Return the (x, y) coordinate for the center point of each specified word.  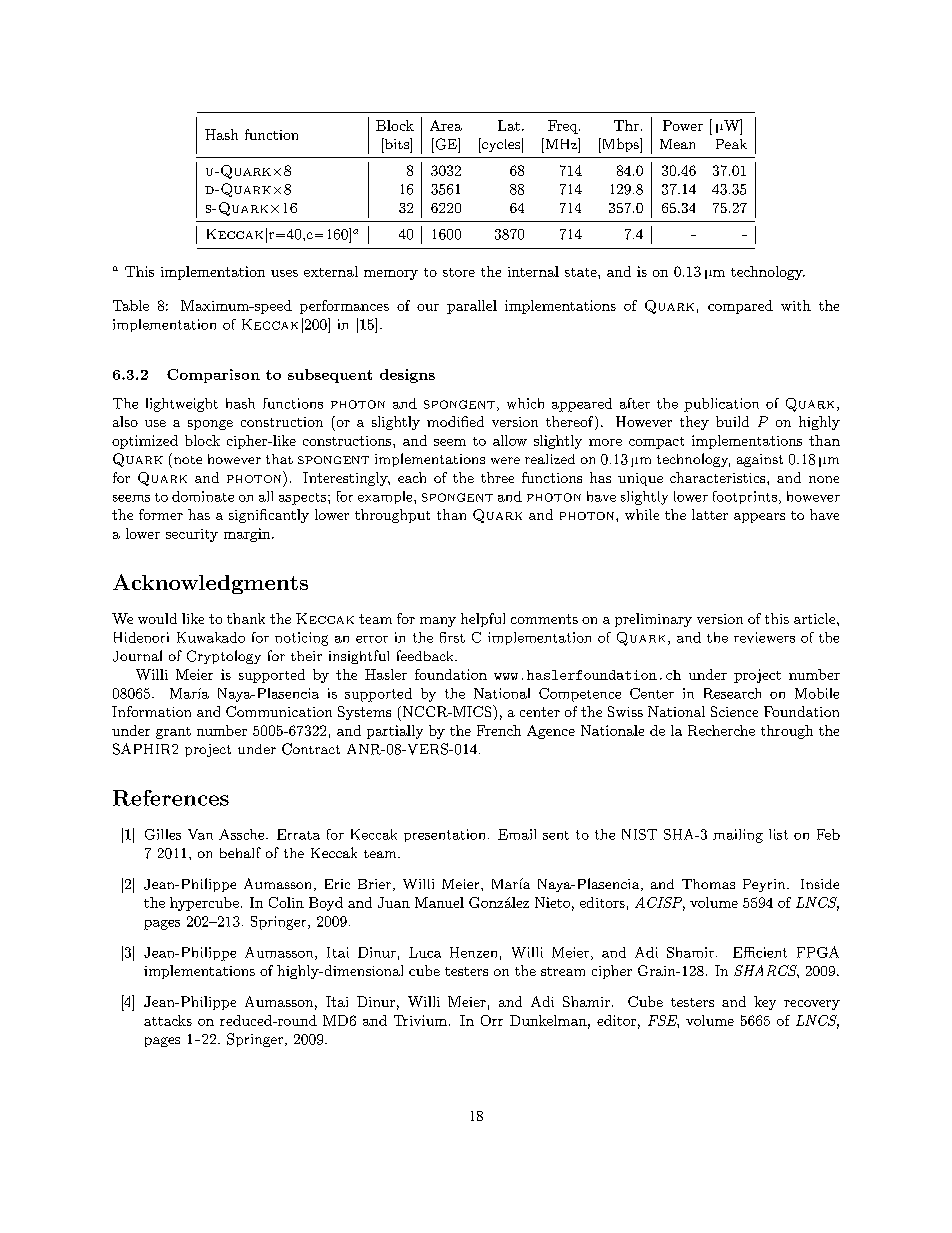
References (171, 798)
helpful (483, 620)
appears (759, 518)
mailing (738, 836)
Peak (731, 144)
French (499, 730)
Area (446, 125)
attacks (168, 1020)
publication (721, 405)
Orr (492, 1020)
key (765, 1003)
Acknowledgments (210, 584)
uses (284, 273)
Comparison (213, 376)
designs (407, 376)
